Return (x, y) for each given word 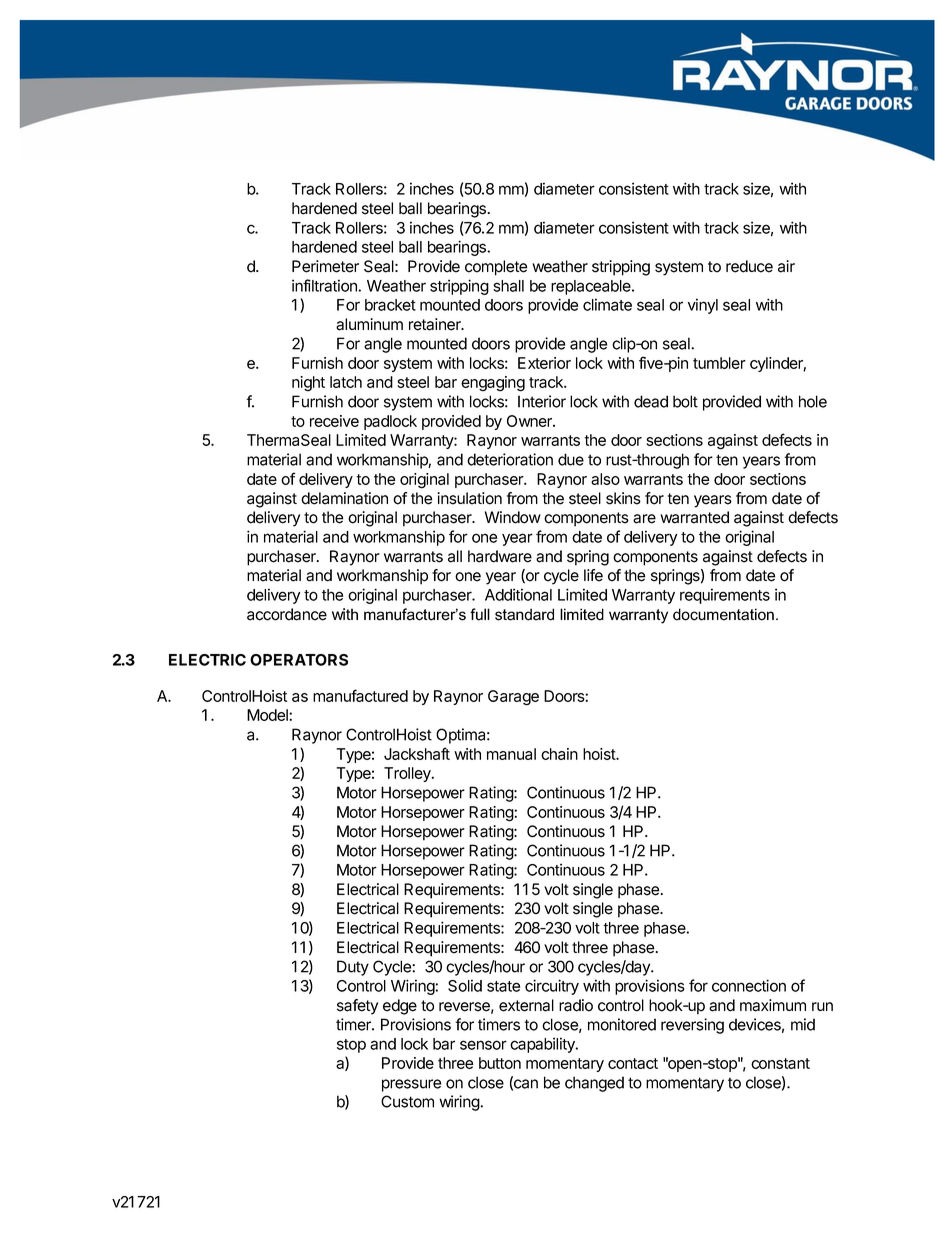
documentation (723, 614)
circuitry (552, 987)
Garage (513, 698)
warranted (694, 517)
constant (780, 1063)
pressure (411, 1085)
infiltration (325, 285)
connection (749, 985)
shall (508, 286)
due (571, 459)
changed (594, 1084)
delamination (344, 498)
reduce (749, 266)
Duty (353, 968)
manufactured (360, 695)
